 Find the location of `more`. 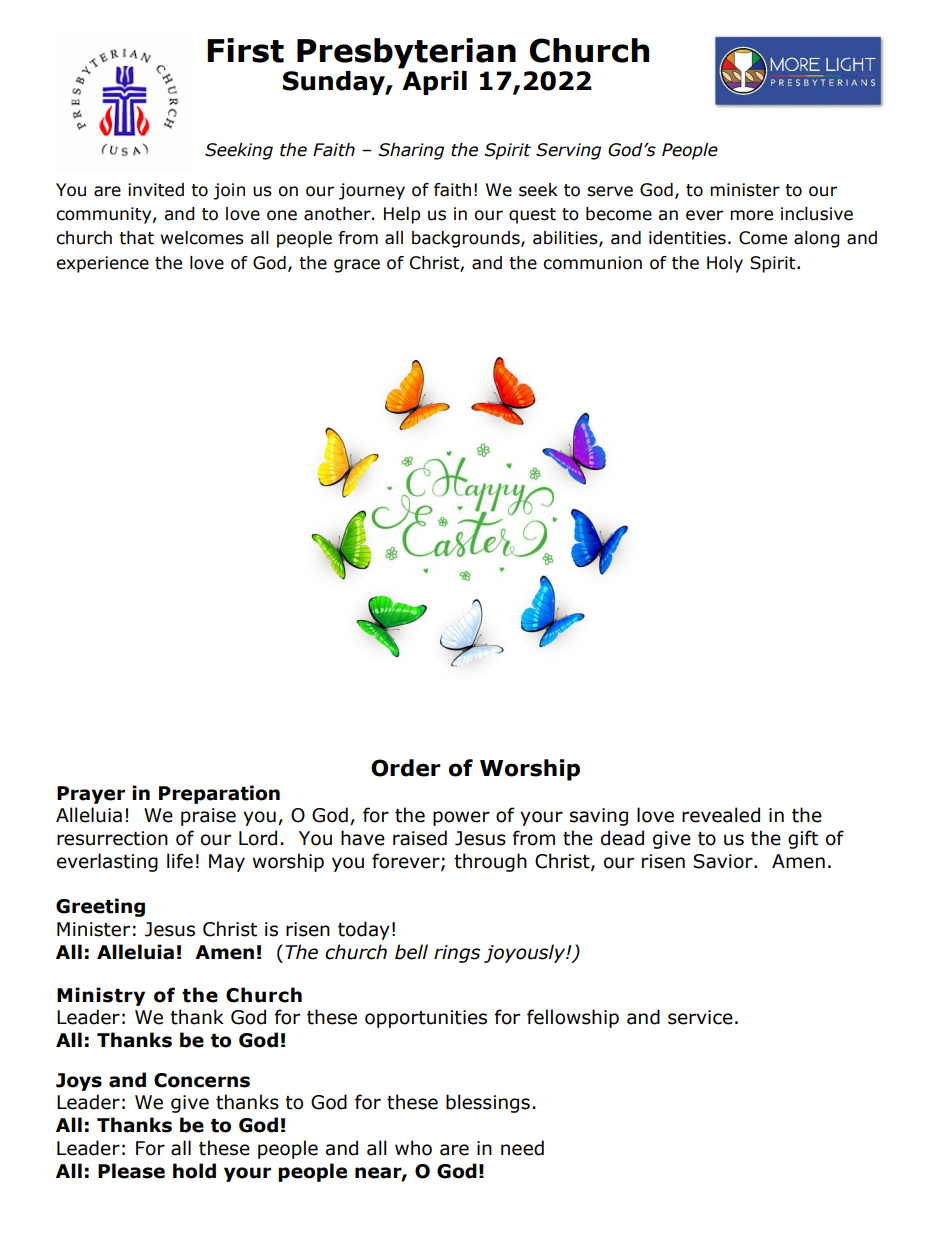

more is located at coordinates (751, 215).
